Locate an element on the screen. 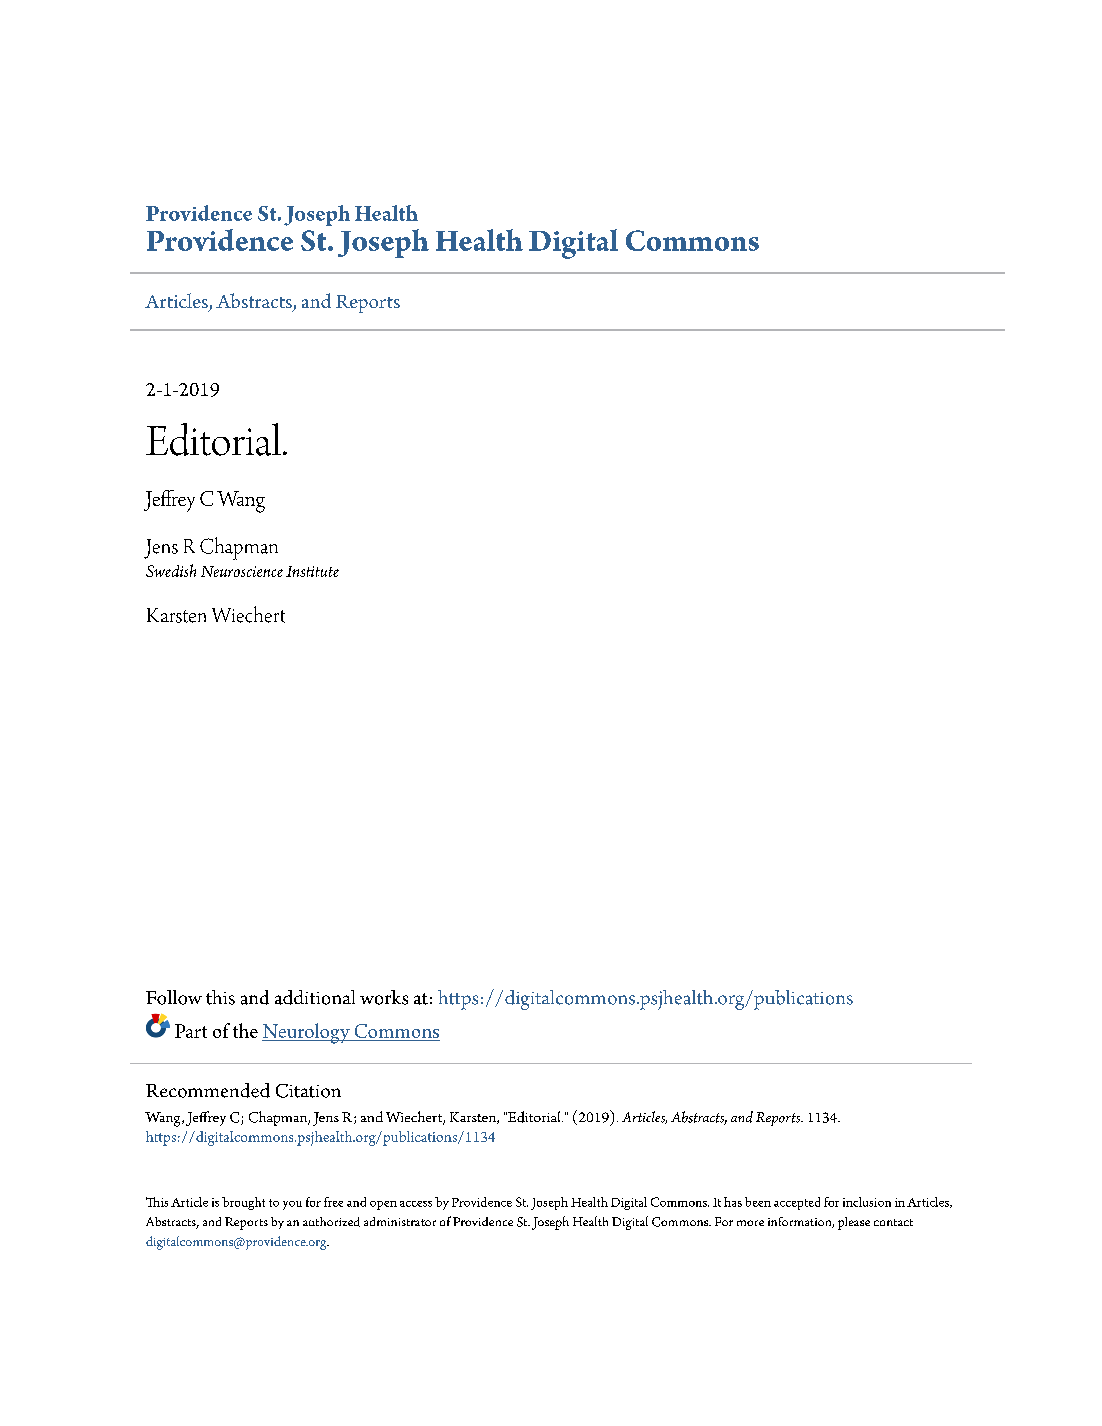 This screenshot has width=1102, height=1426. Swedish is located at coordinates (171, 570).
